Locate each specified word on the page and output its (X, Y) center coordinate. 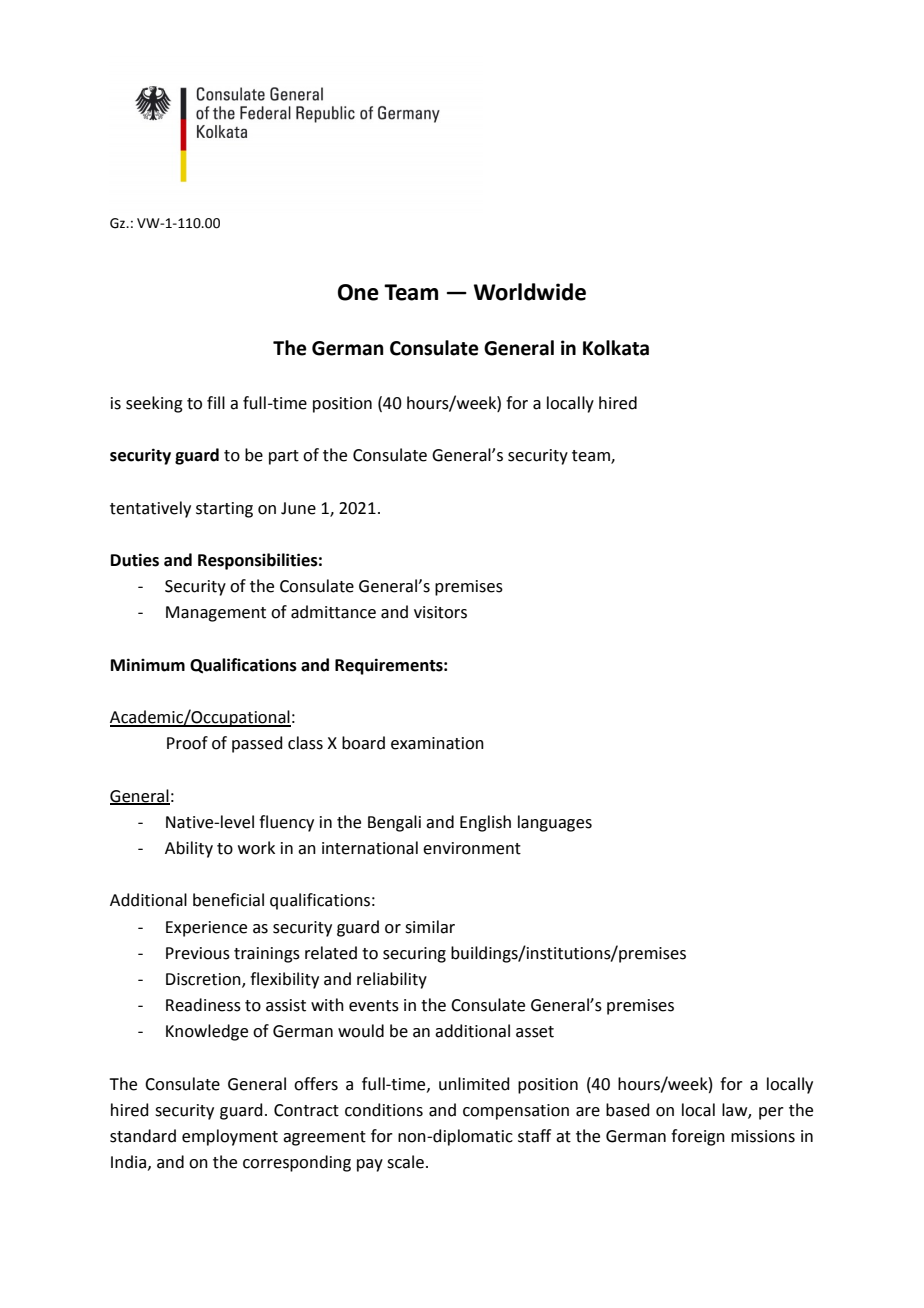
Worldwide (530, 292)
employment (230, 1137)
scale (405, 1162)
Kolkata (616, 348)
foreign (698, 1137)
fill (216, 402)
